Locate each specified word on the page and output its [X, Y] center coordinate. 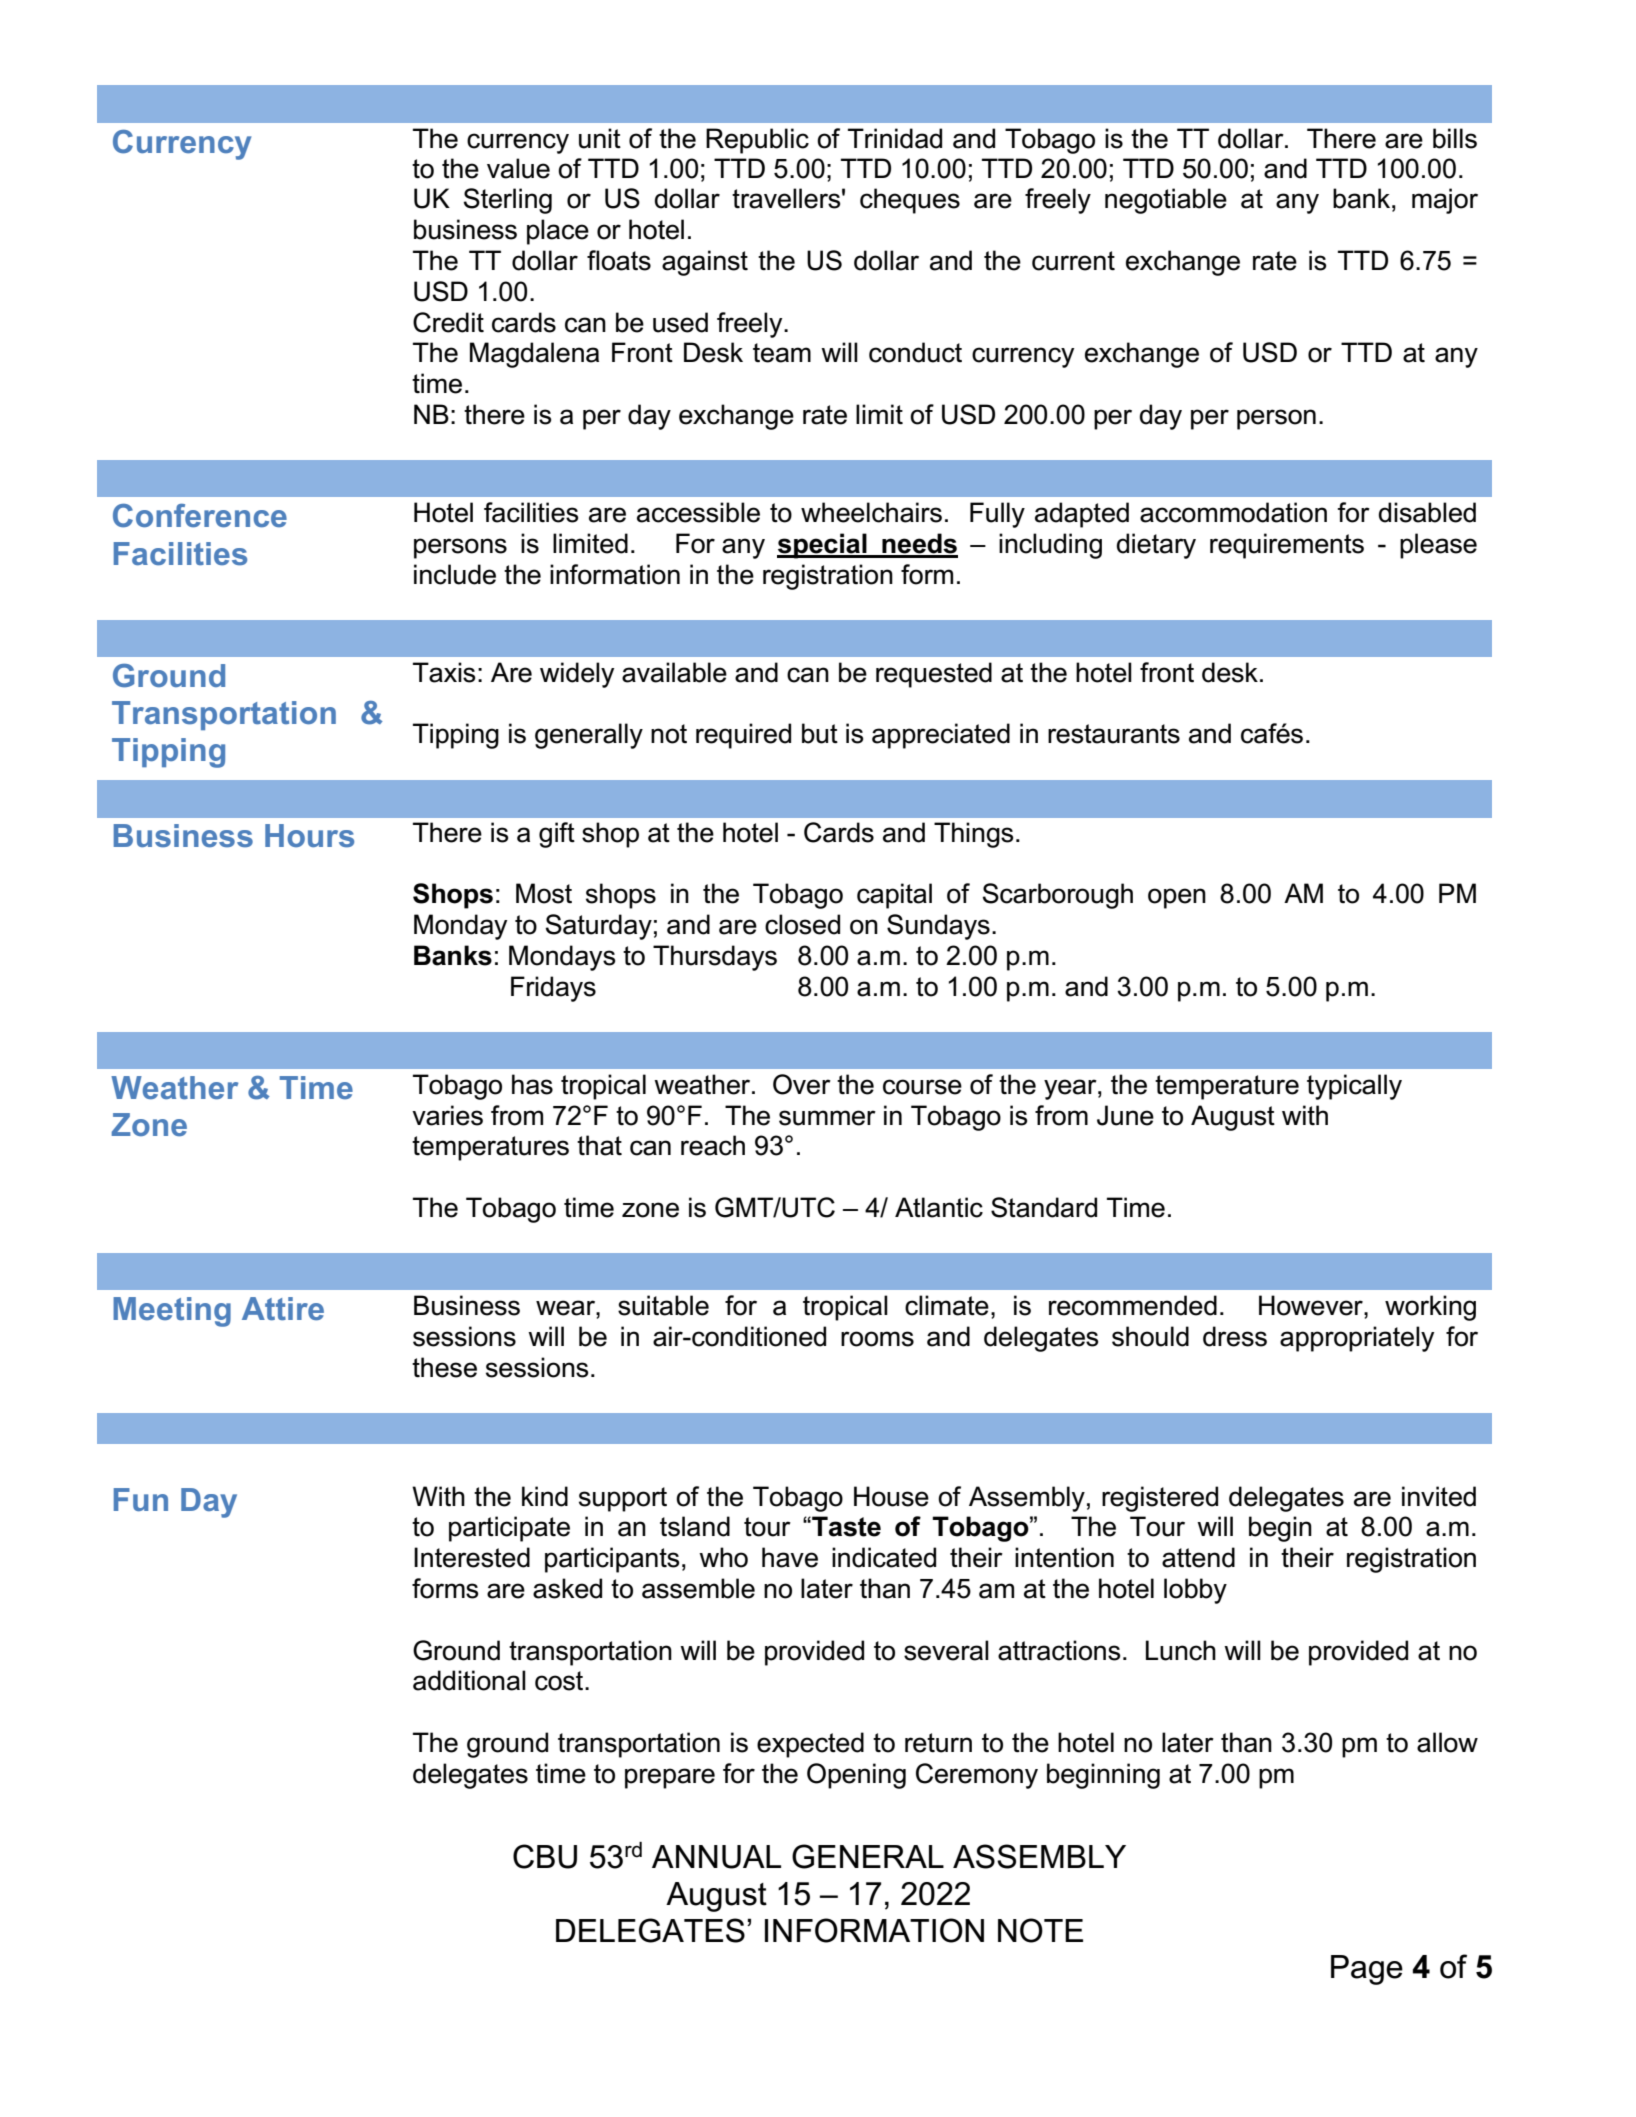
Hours [309, 836]
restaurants [1114, 734]
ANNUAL [716, 1857]
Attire [283, 1309]
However [1312, 1305]
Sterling [508, 201]
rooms [877, 1339]
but [820, 733]
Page [1367, 1970]
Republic [757, 141]
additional [469, 1680]
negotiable [1166, 201]
